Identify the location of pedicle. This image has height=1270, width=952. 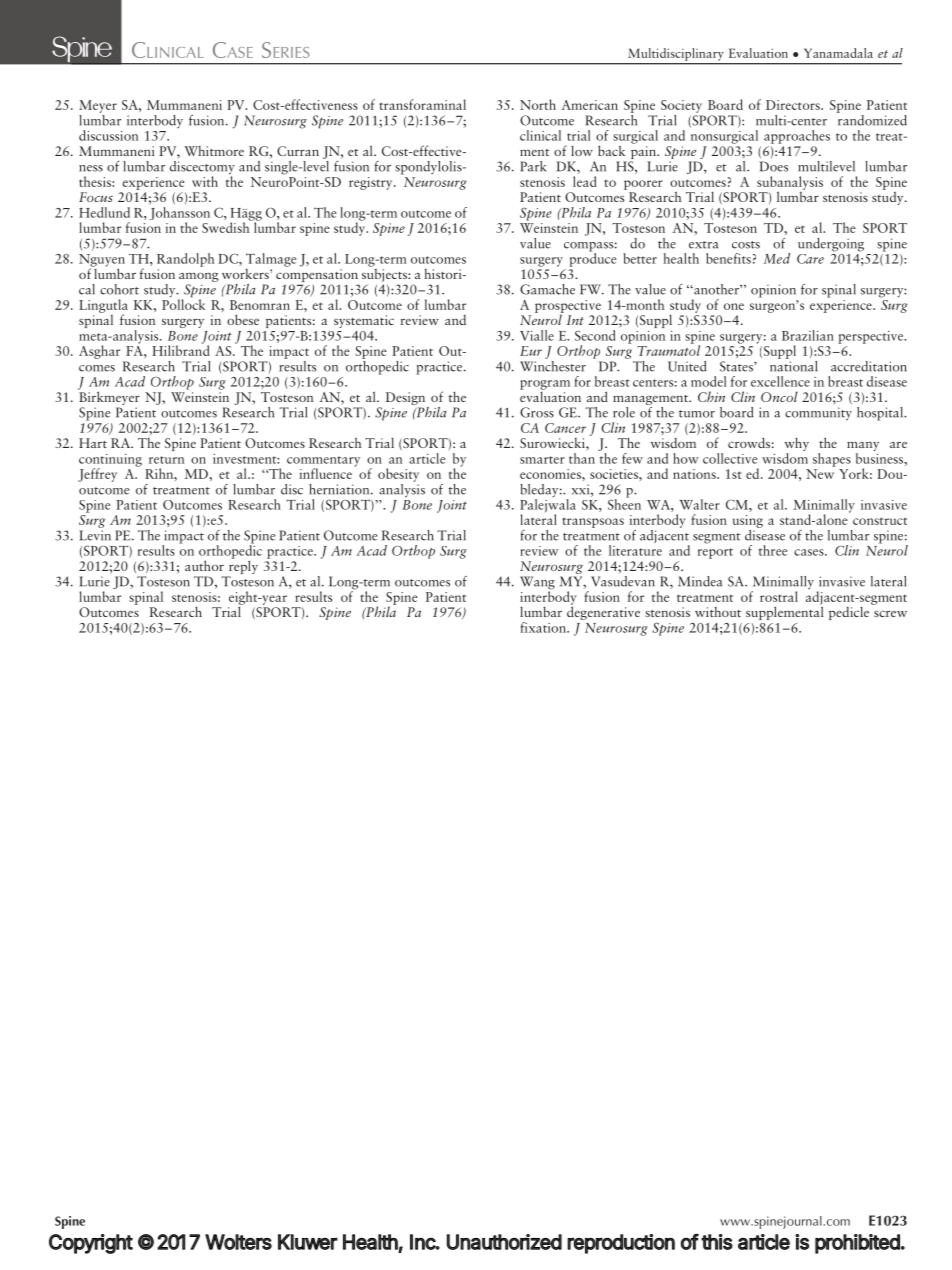
(849, 613).
